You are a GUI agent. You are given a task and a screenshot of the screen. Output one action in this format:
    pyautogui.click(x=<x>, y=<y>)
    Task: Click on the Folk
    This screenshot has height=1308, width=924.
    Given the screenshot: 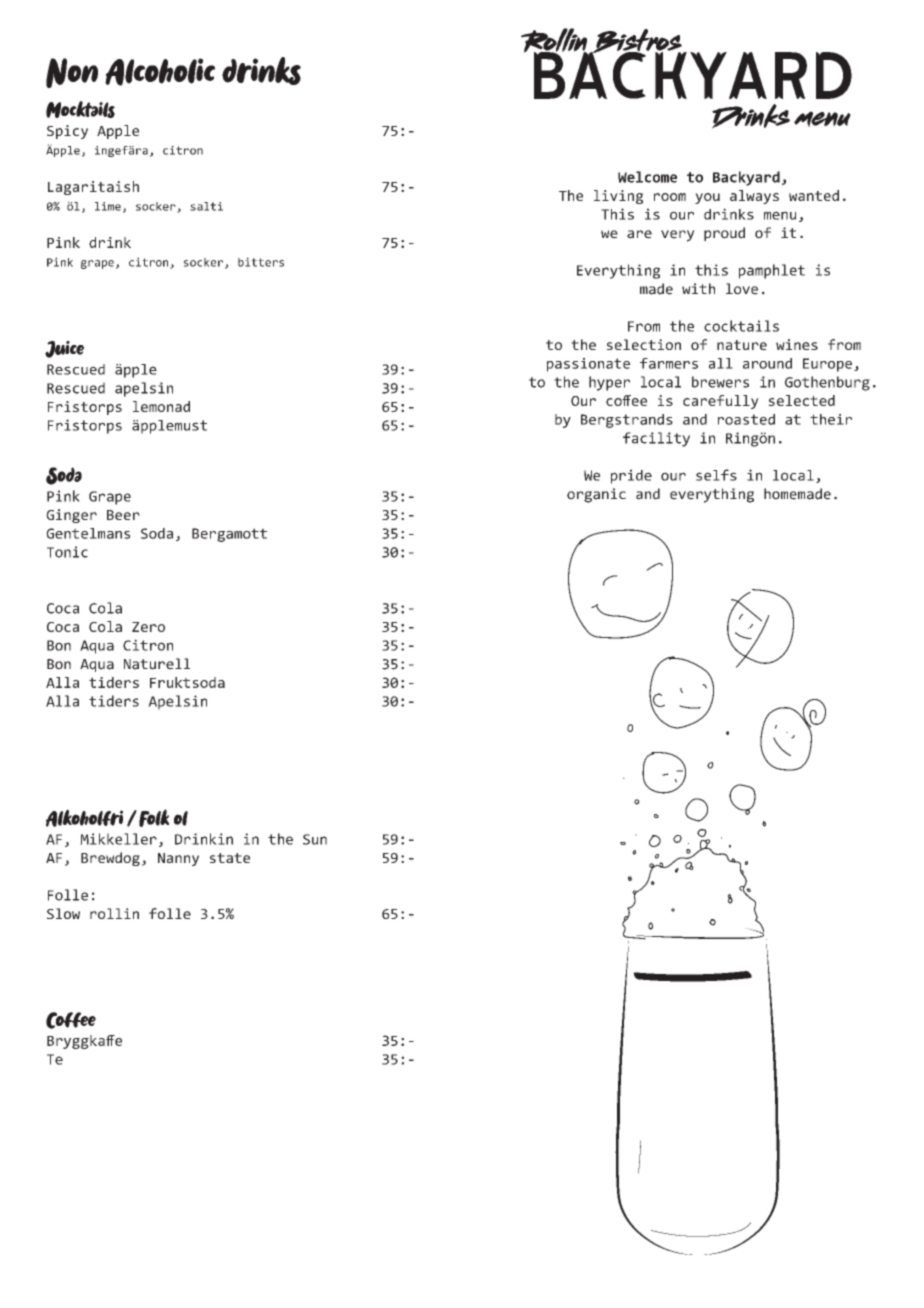 What is the action you would take?
    pyautogui.click(x=154, y=818)
